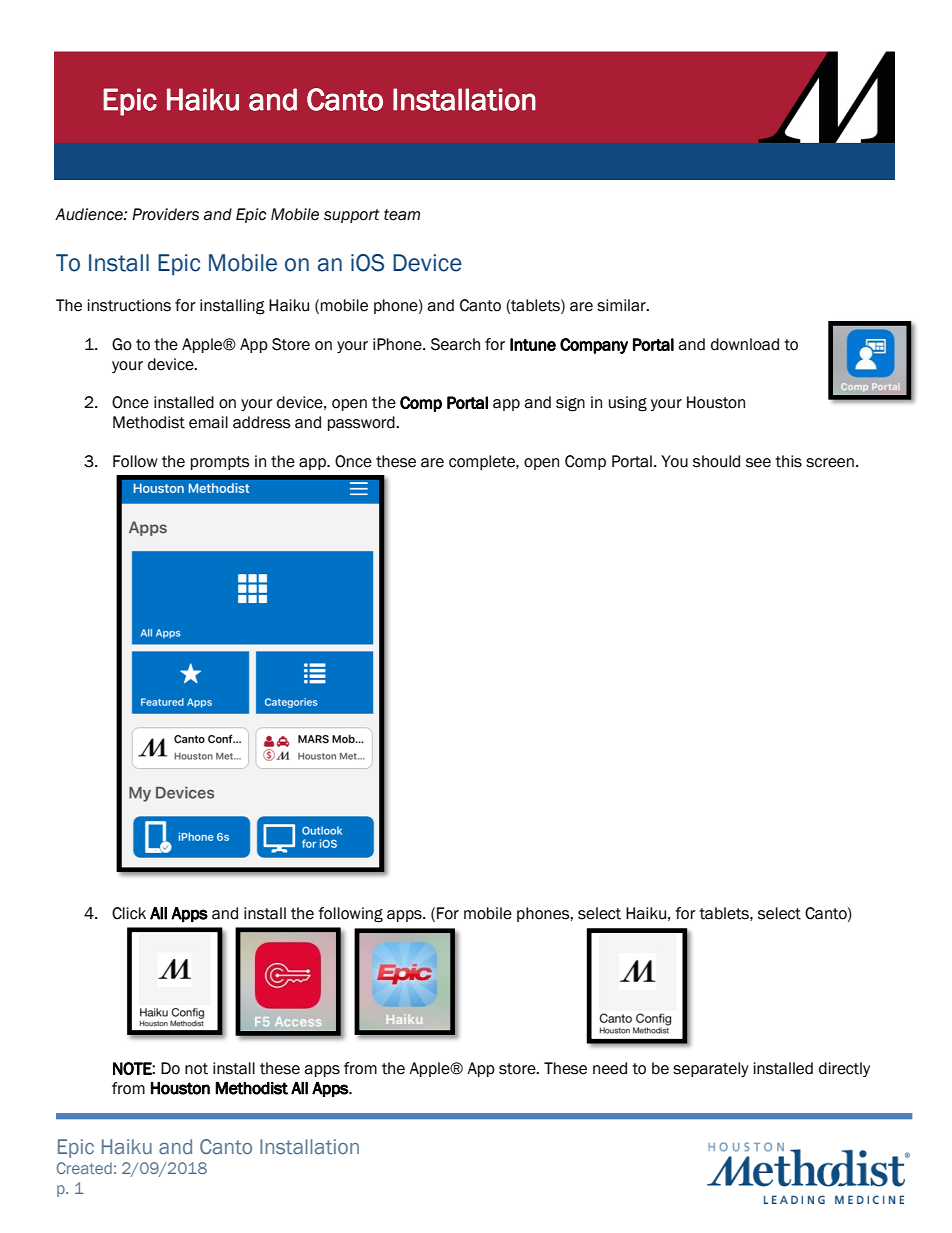 The image size is (952, 1233). What do you see at coordinates (844, 1069) in the screenshot?
I see `directly` at bounding box center [844, 1069].
